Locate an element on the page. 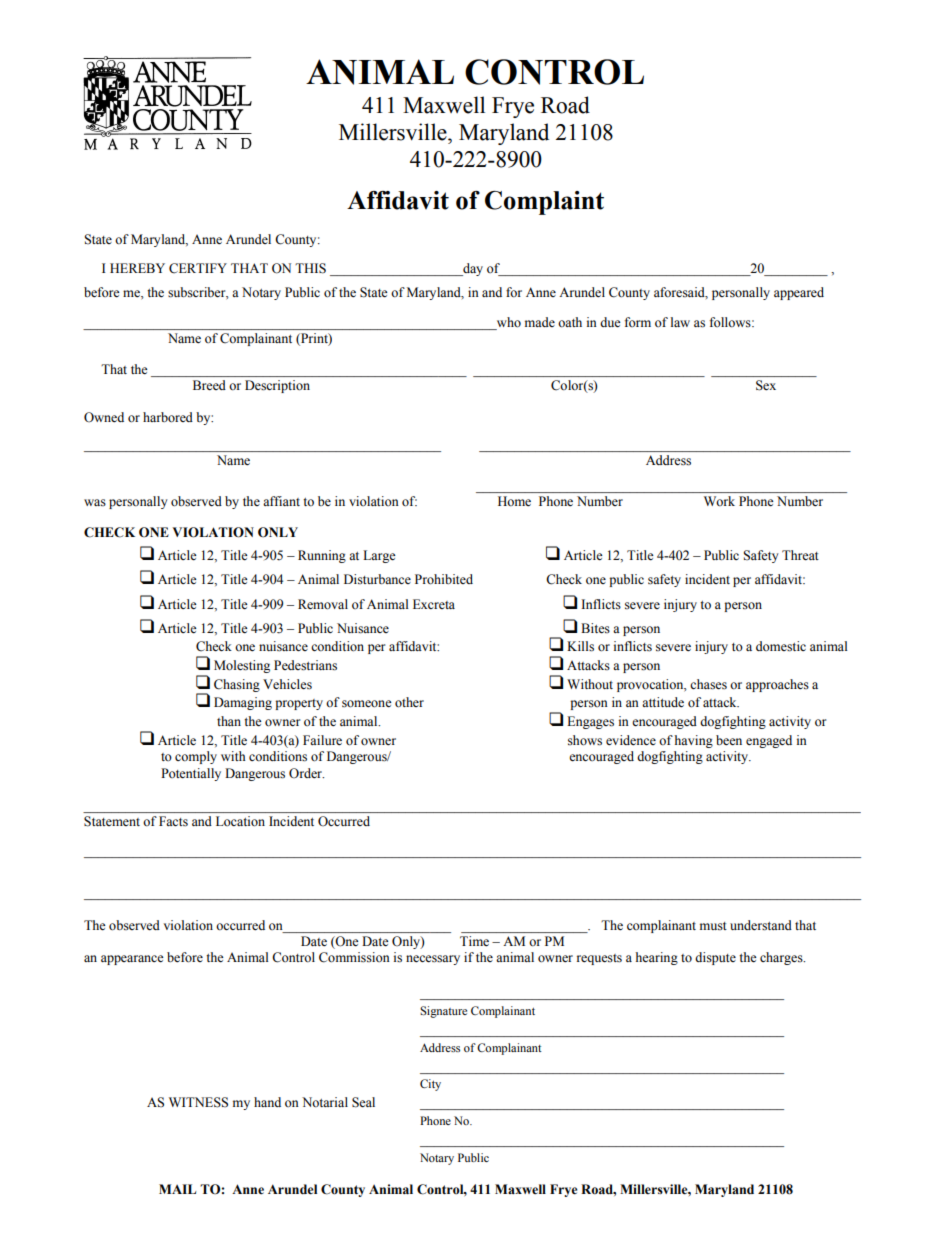  dispute is located at coordinates (715, 958).
